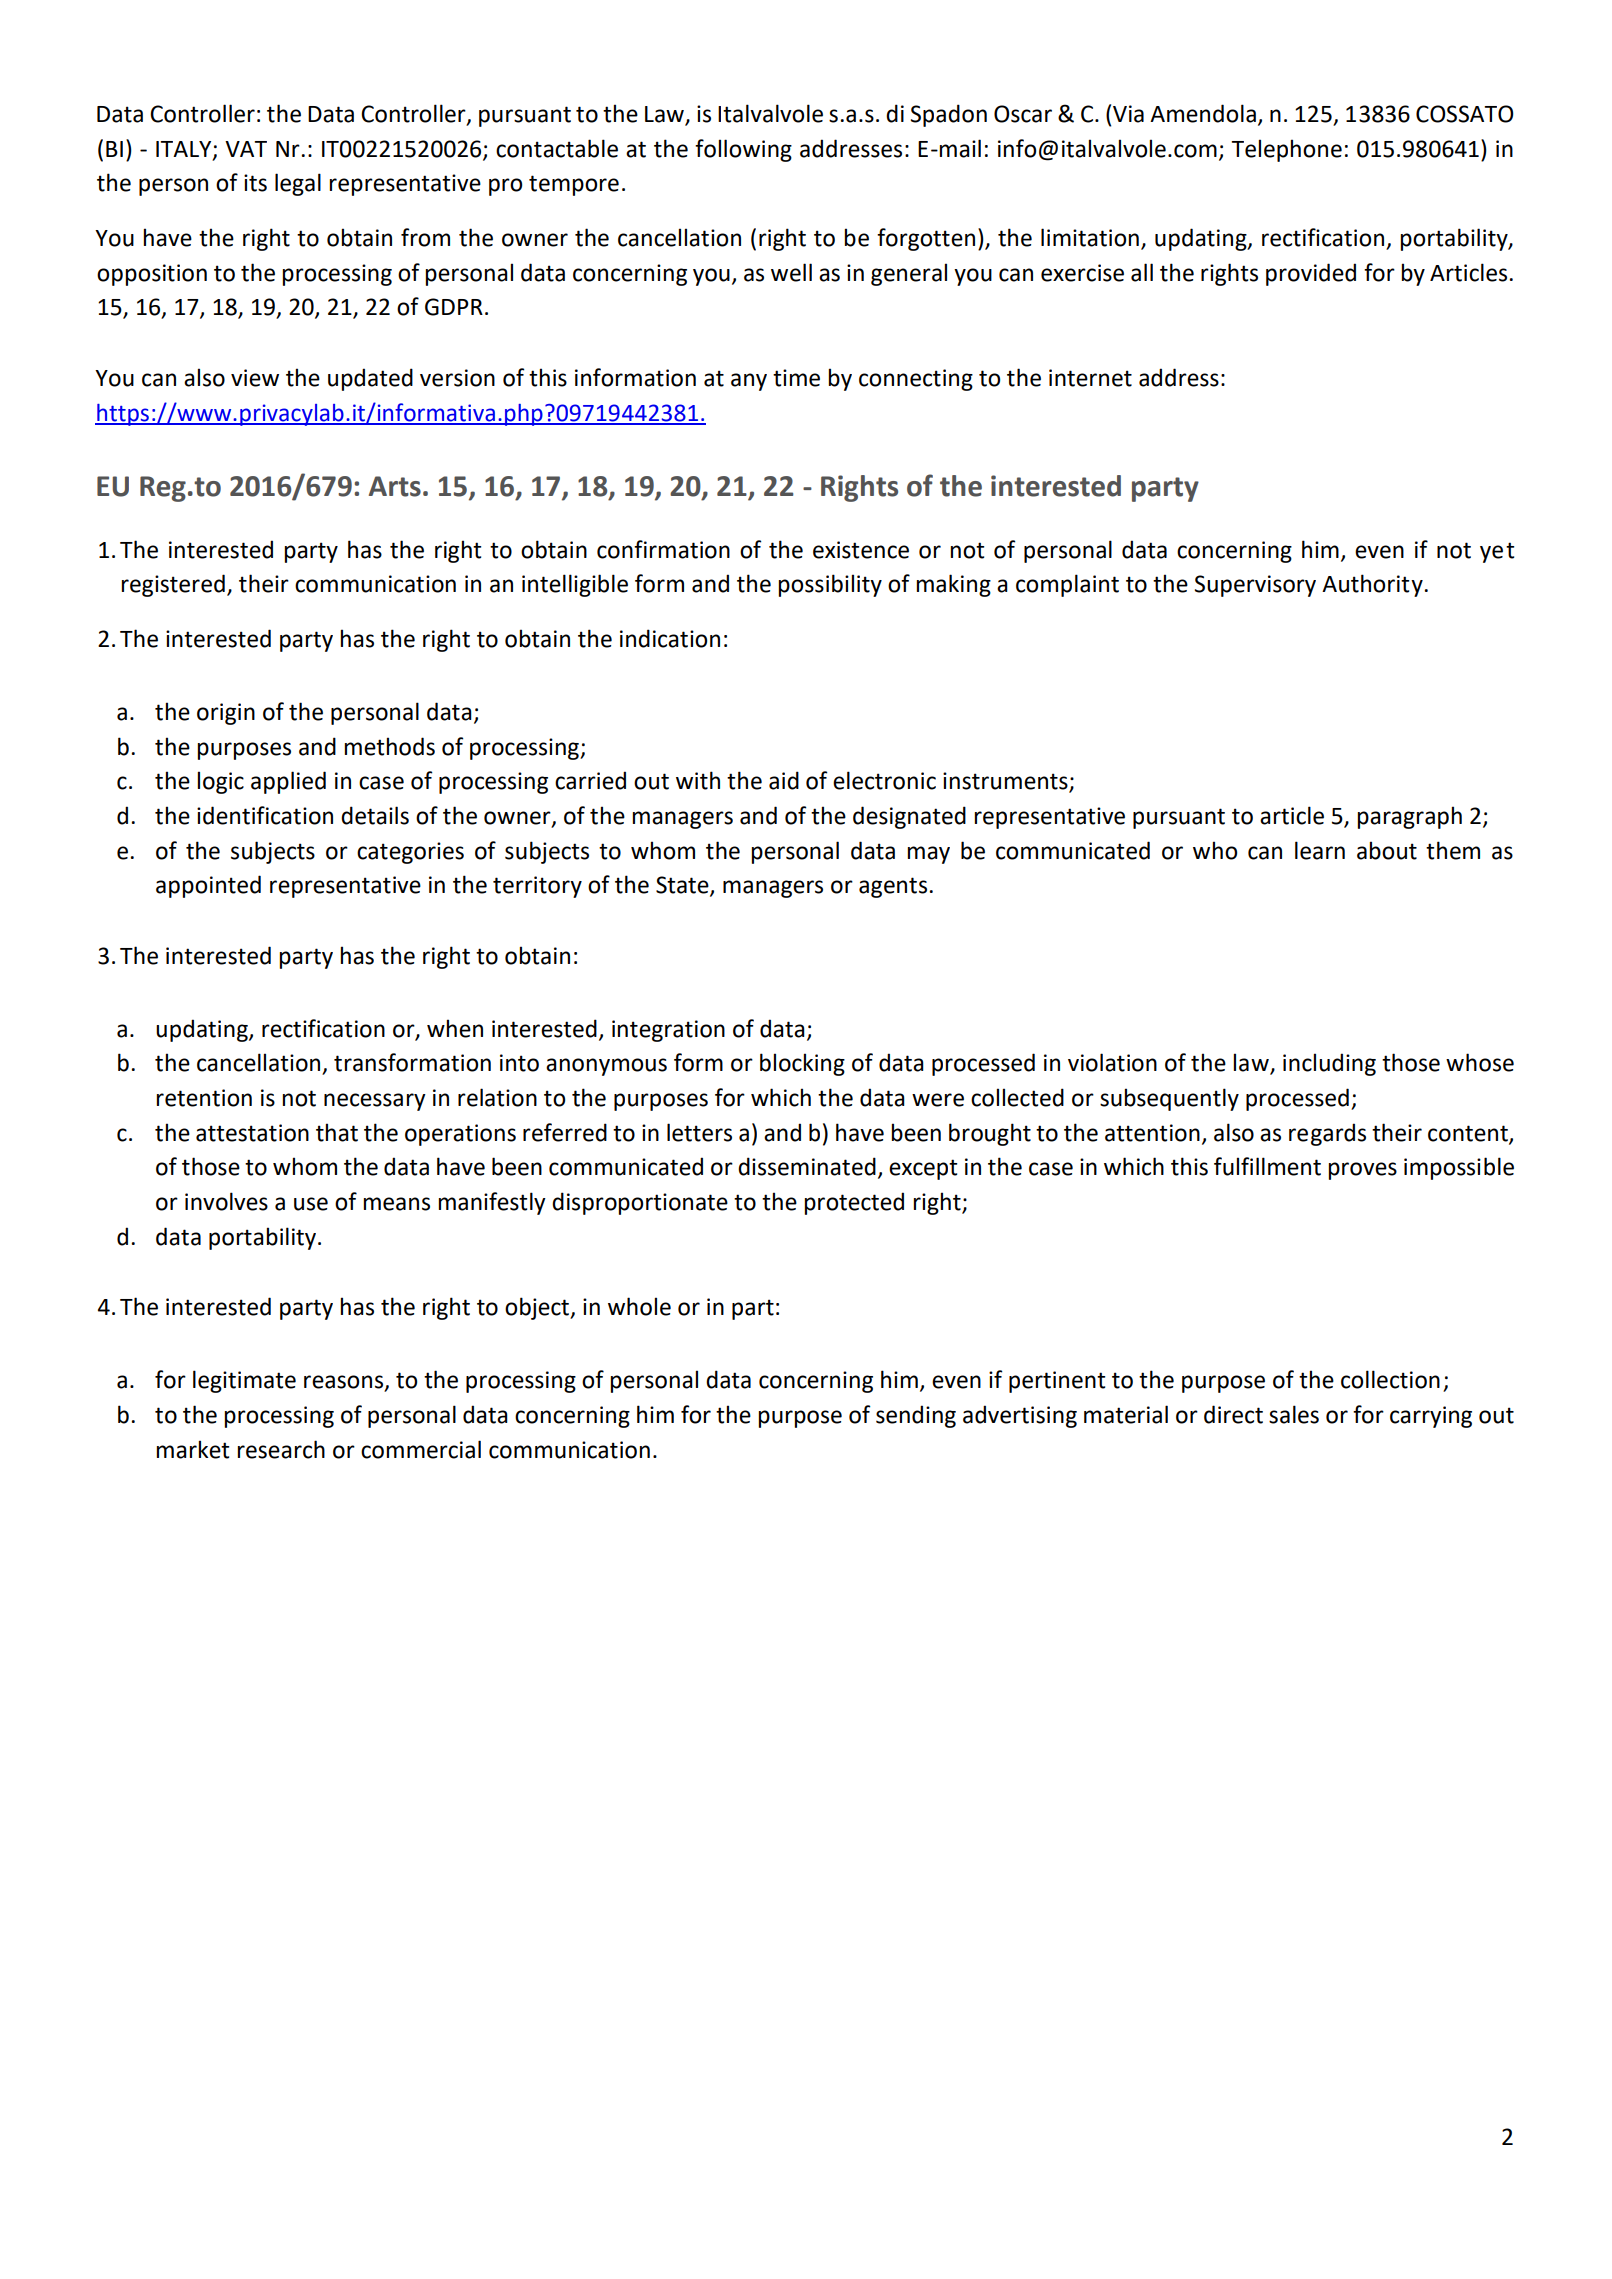 The width and height of the image is (1612, 2279). I want to click on aid, so click(784, 780).
